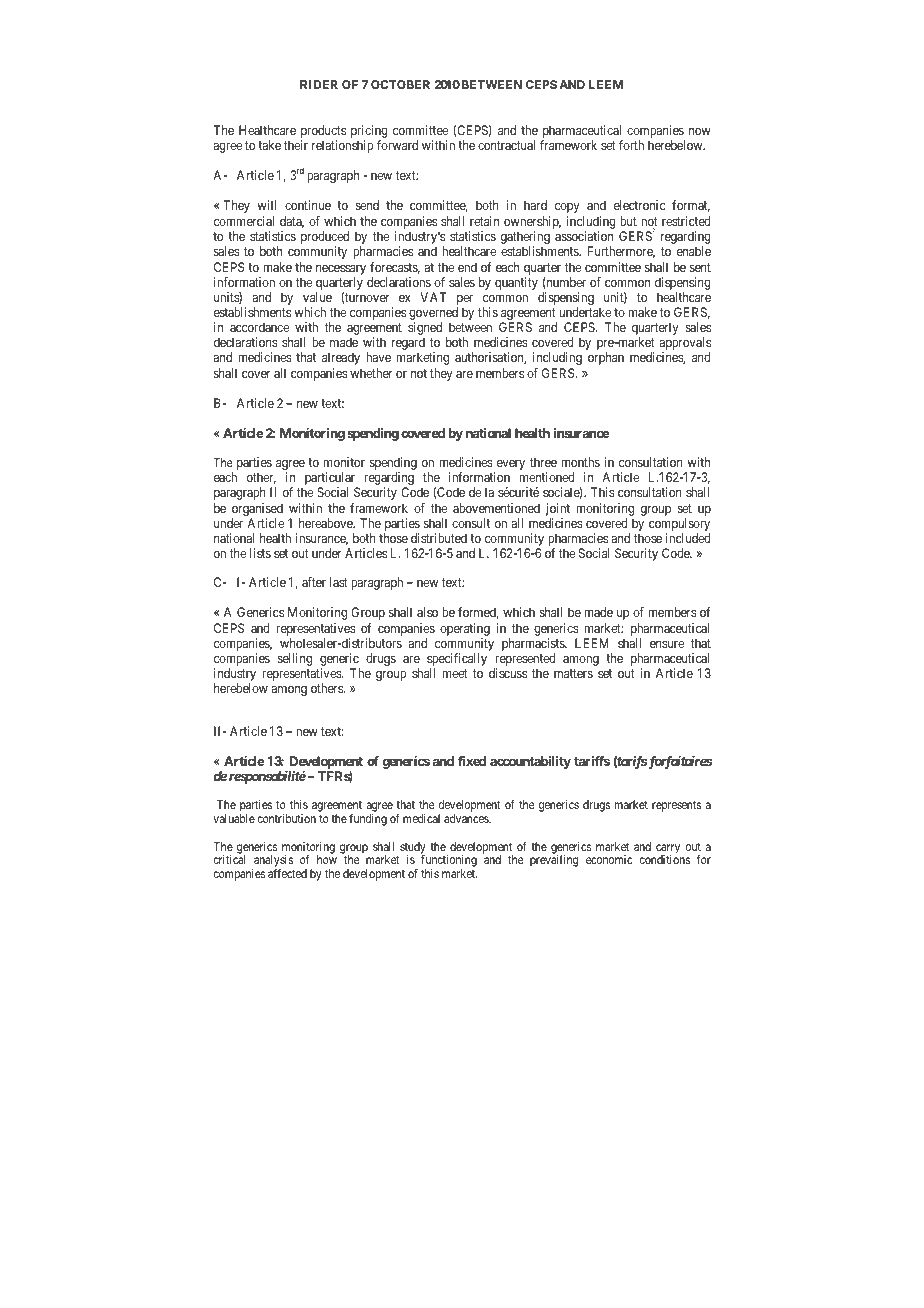  What do you see at coordinates (449, 862) in the document?
I see `functioning` at bounding box center [449, 862].
